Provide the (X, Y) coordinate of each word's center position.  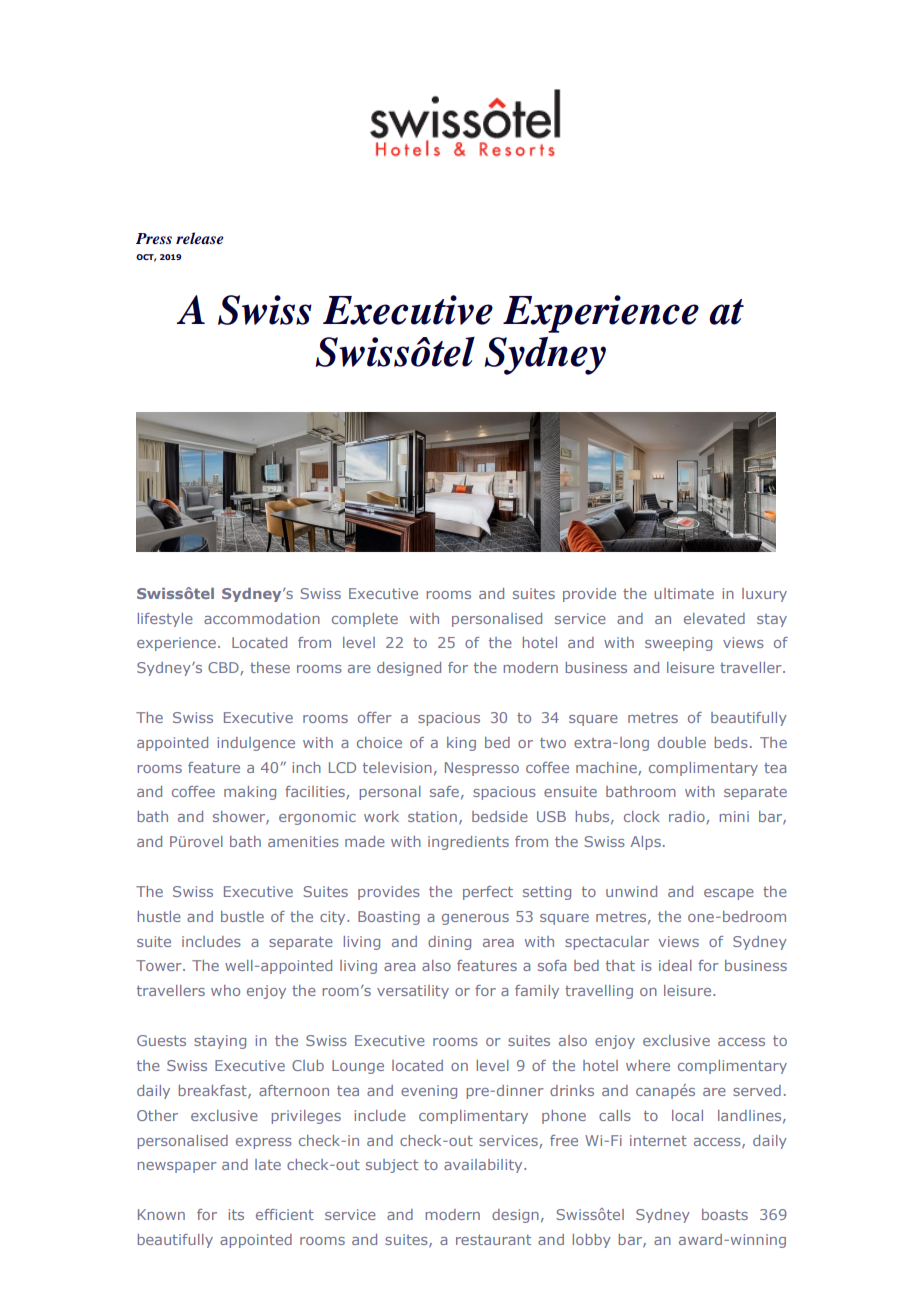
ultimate (684, 593)
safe (444, 791)
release (200, 238)
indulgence (256, 744)
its (236, 1214)
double (682, 742)
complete (365, 620)
